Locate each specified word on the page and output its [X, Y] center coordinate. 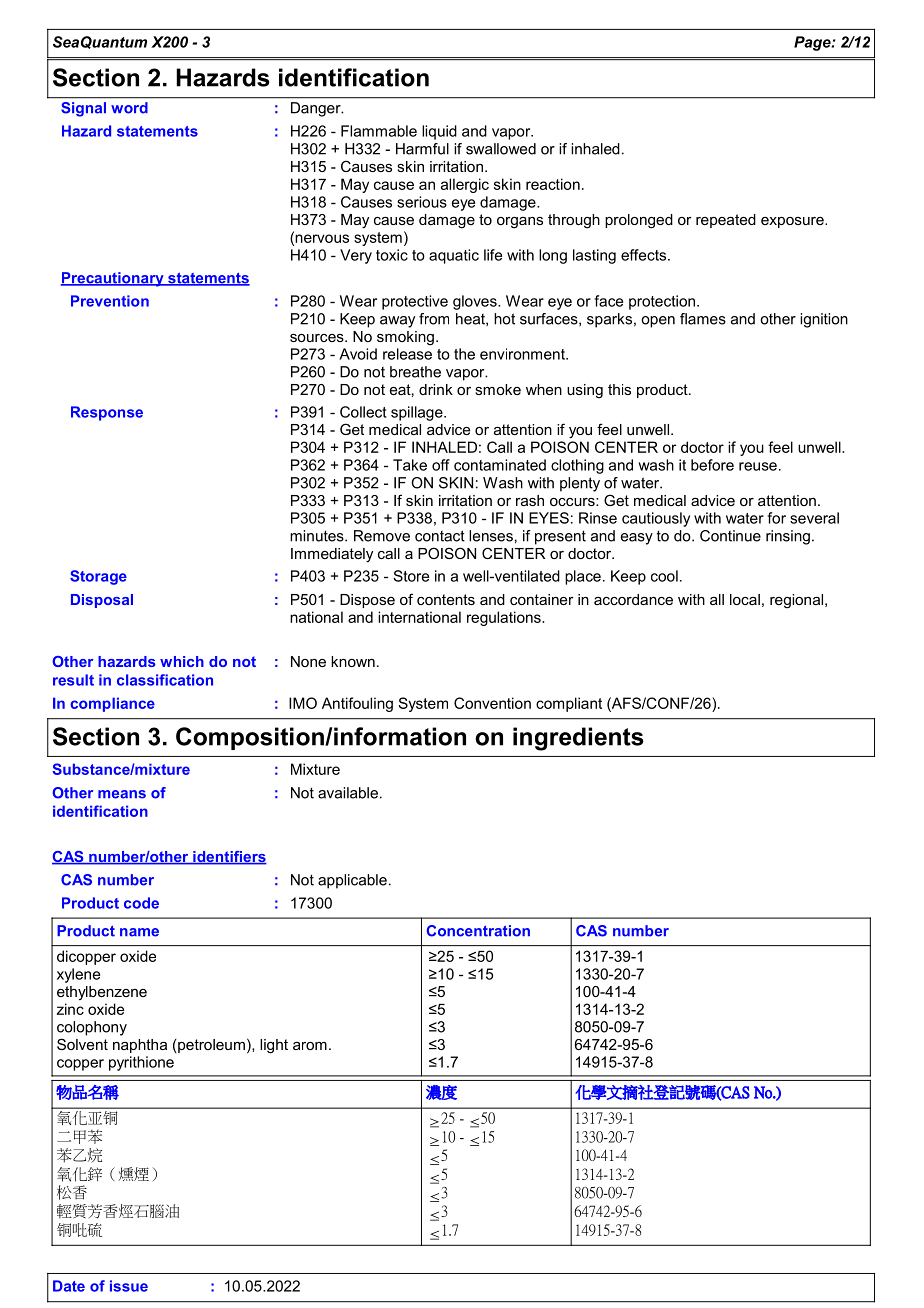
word [129, 108]
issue [129, 1286]
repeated [726, 221]
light [274, 1046]
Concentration [478, 931]
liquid [439, 132]
